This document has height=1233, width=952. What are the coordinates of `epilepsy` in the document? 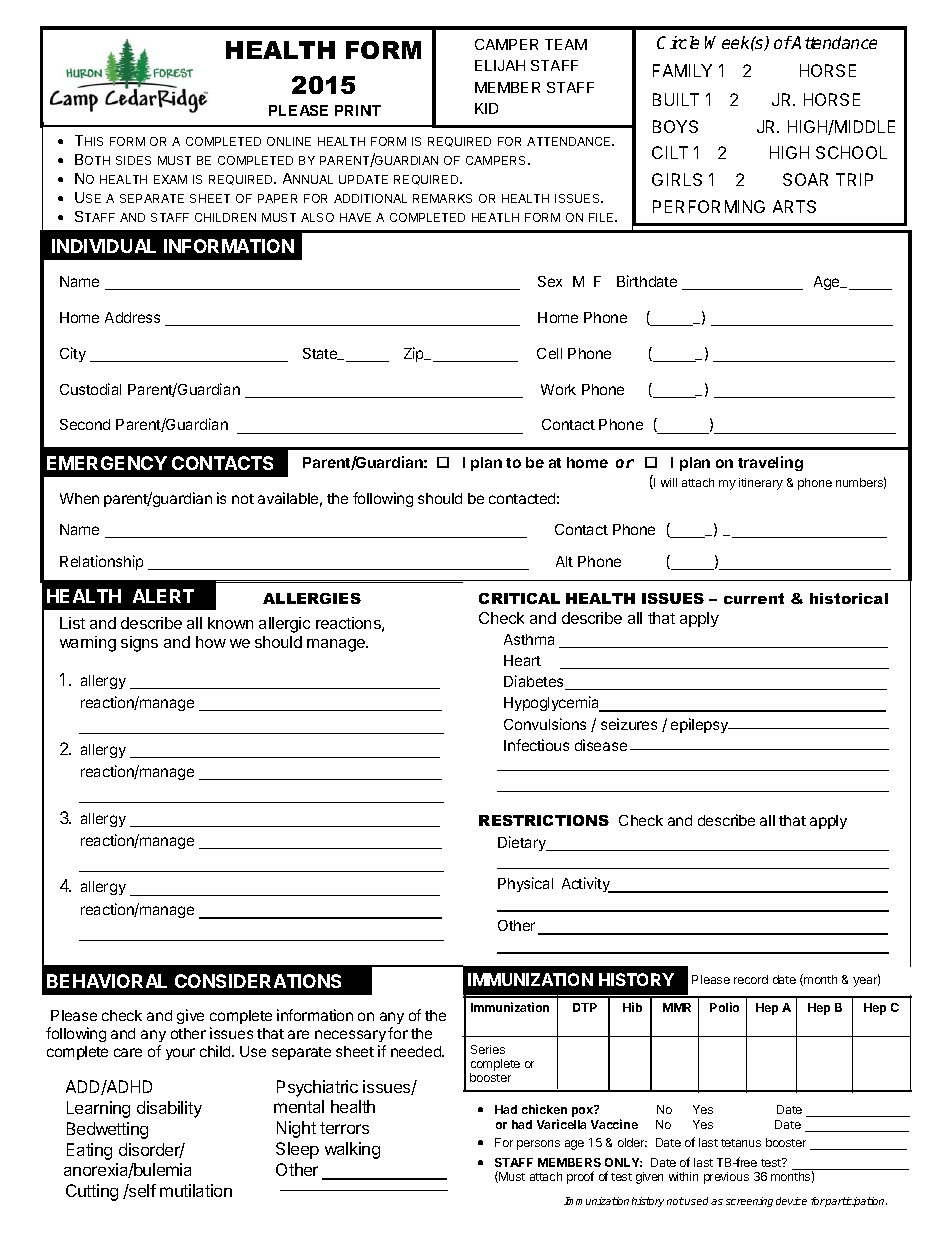 It's located at (701, 725).
